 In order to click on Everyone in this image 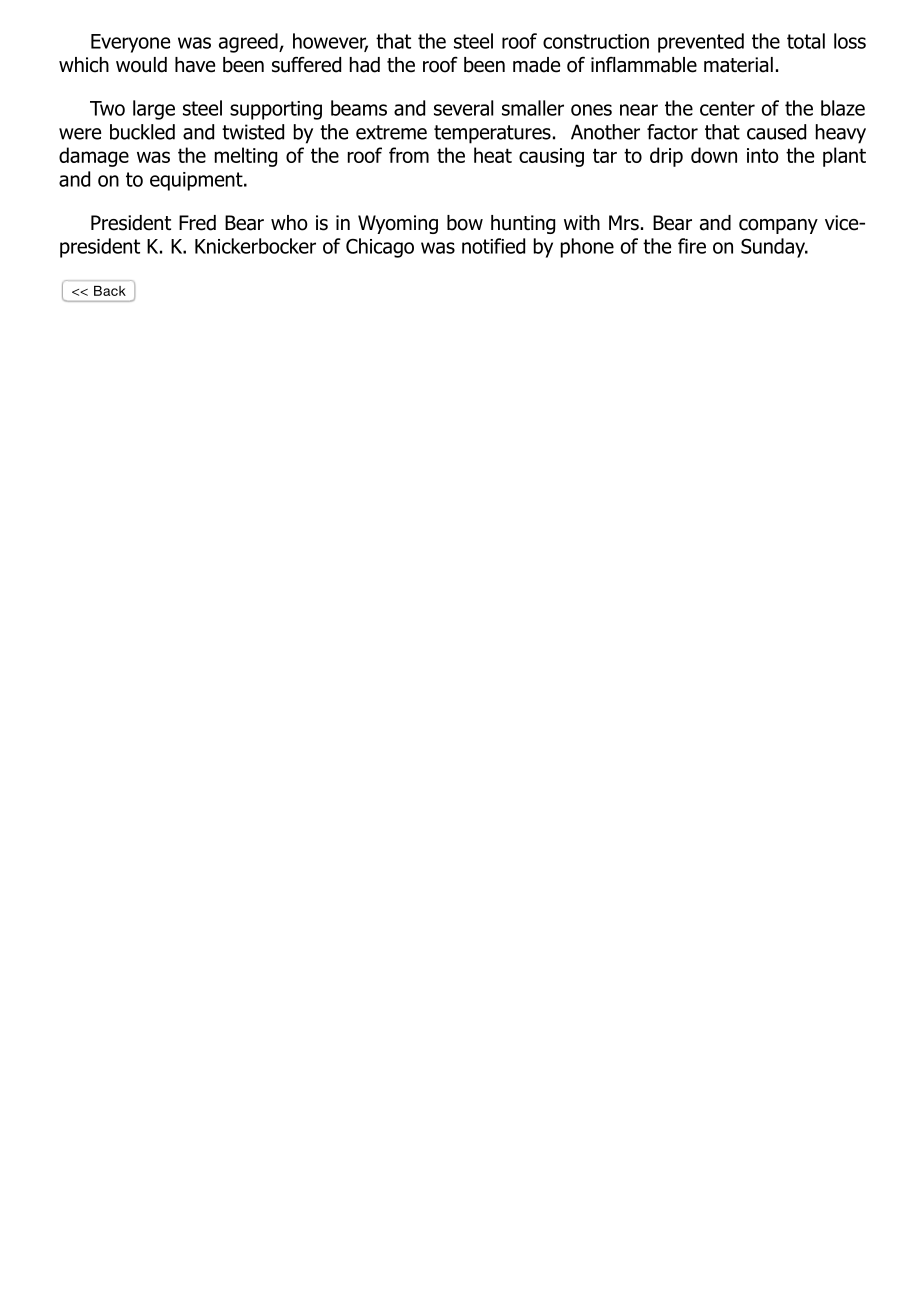, I will do `click(130, 43)`.
